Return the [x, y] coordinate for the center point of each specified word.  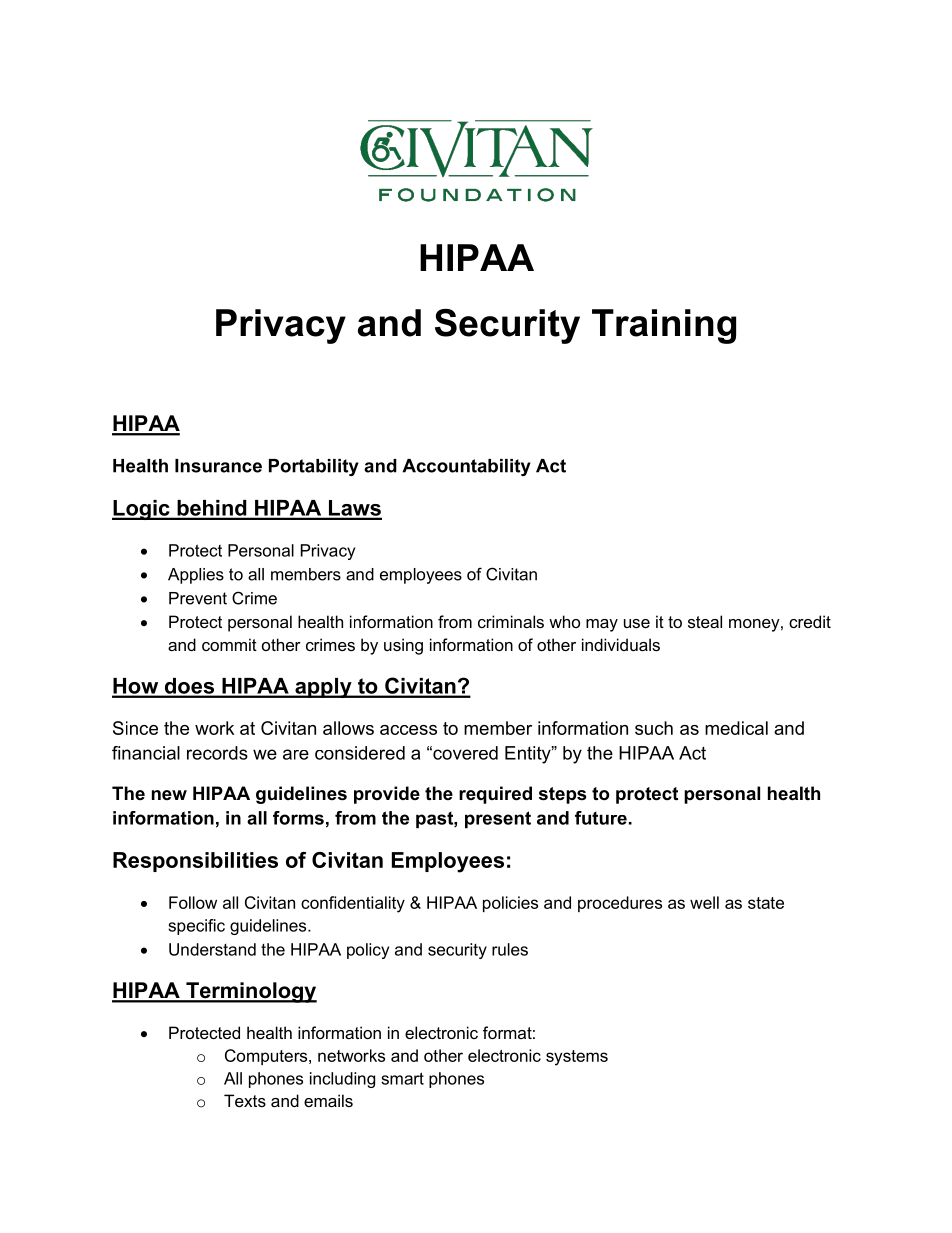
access [408, 730]
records [217, 753]
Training [664, 326]
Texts [245, 1100]
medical [736, 728]
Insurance [218, 466]
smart [402, 1078]
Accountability [466, 467]
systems [577, 1058]
